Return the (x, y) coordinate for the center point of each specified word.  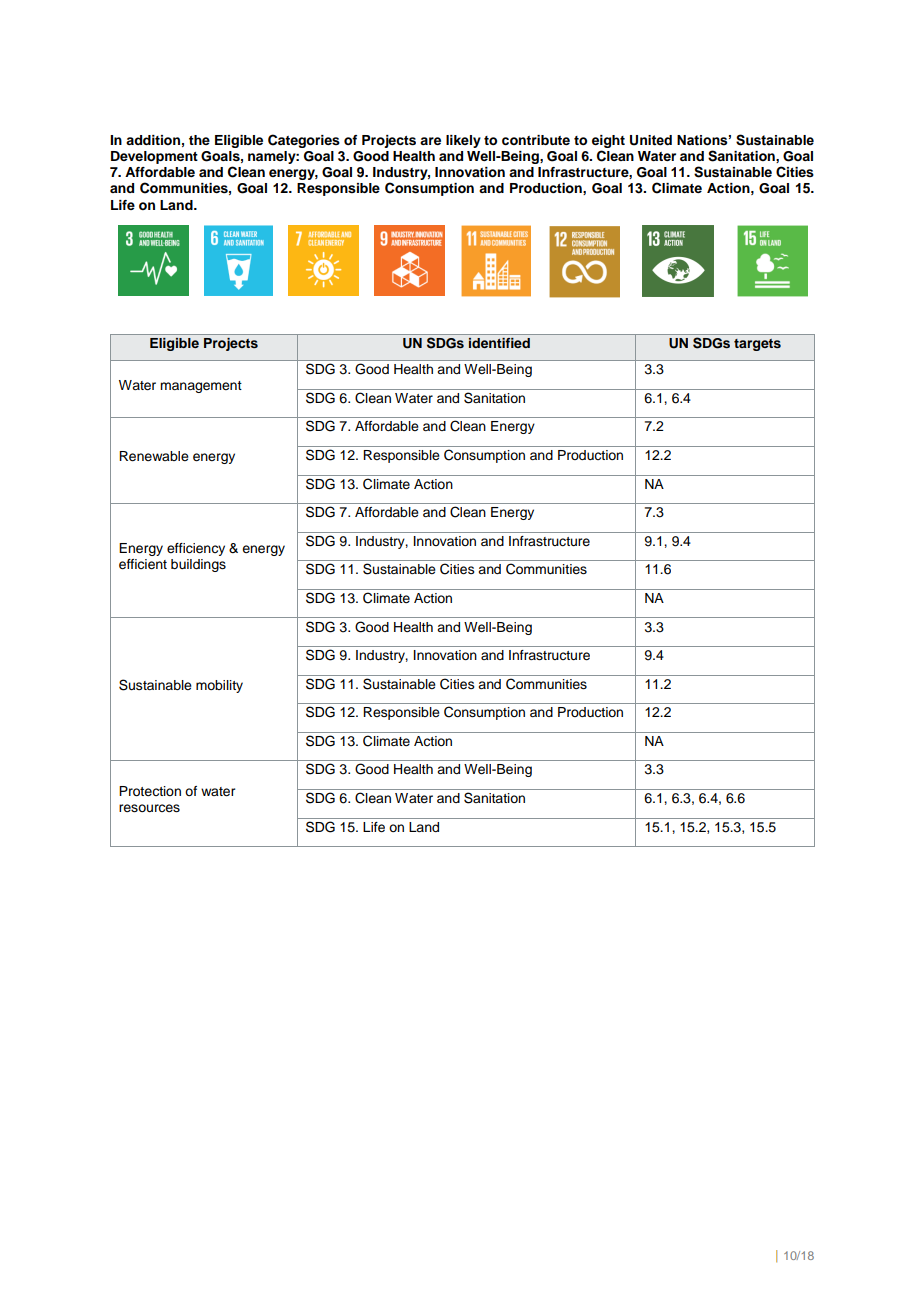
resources (149, 808)
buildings (198, 565)
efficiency (196, 549)
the (199, 140)
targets (757, 345)
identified (499, 343)
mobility (219, 686)
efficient (143, 564)
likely (463, 141)
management (201, 387)
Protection (150, 791)
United (651, 140)
